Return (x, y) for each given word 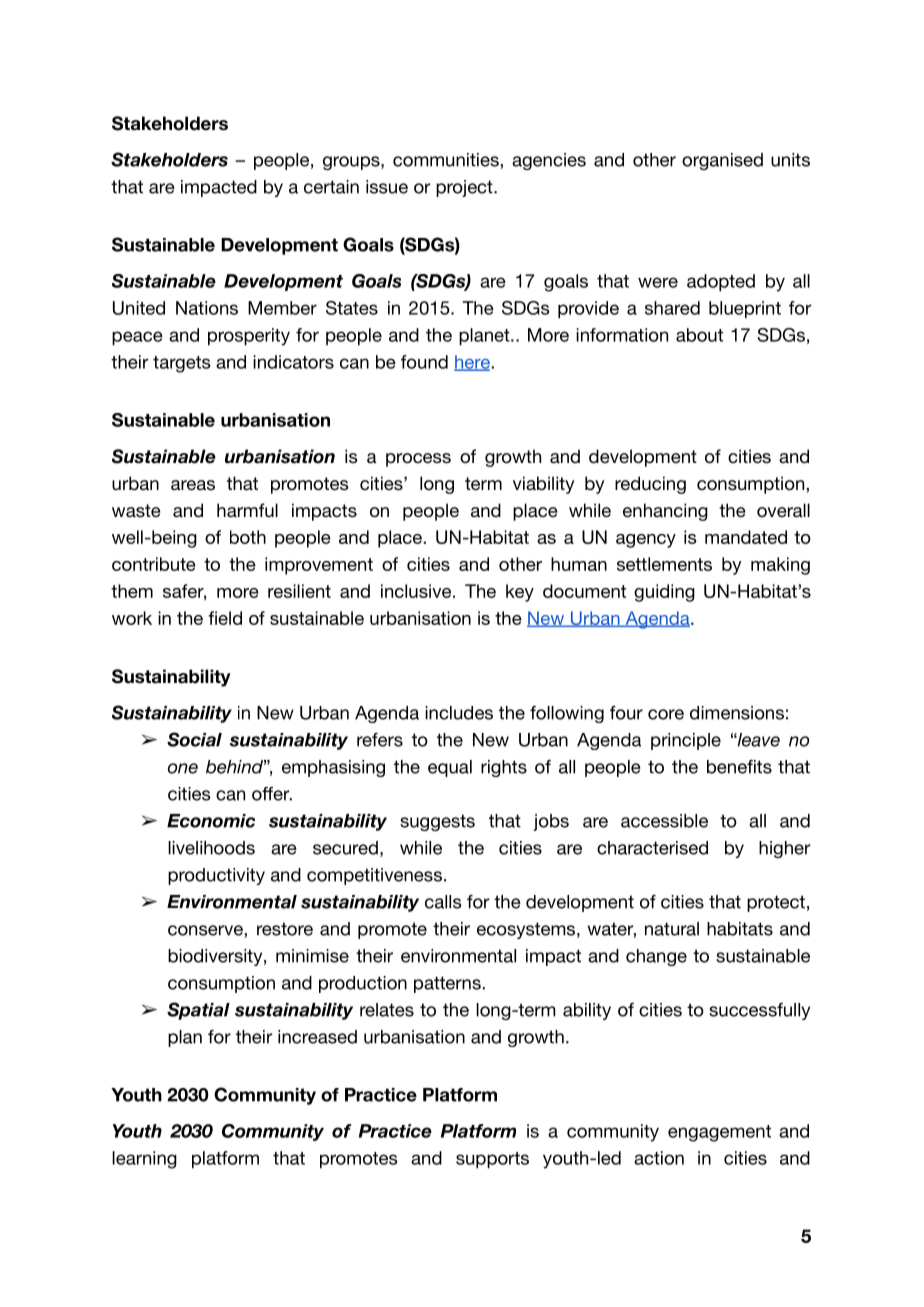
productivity (216, 876)
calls (443, 902)
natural (672, 929)
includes (459, 713)
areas (193, 485)
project (465, 188)
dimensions (737, 713)
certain (331, 187)
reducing (650, 485)
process (418, 460)
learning (144, 1160)
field (225, 618)
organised (722, 161)
